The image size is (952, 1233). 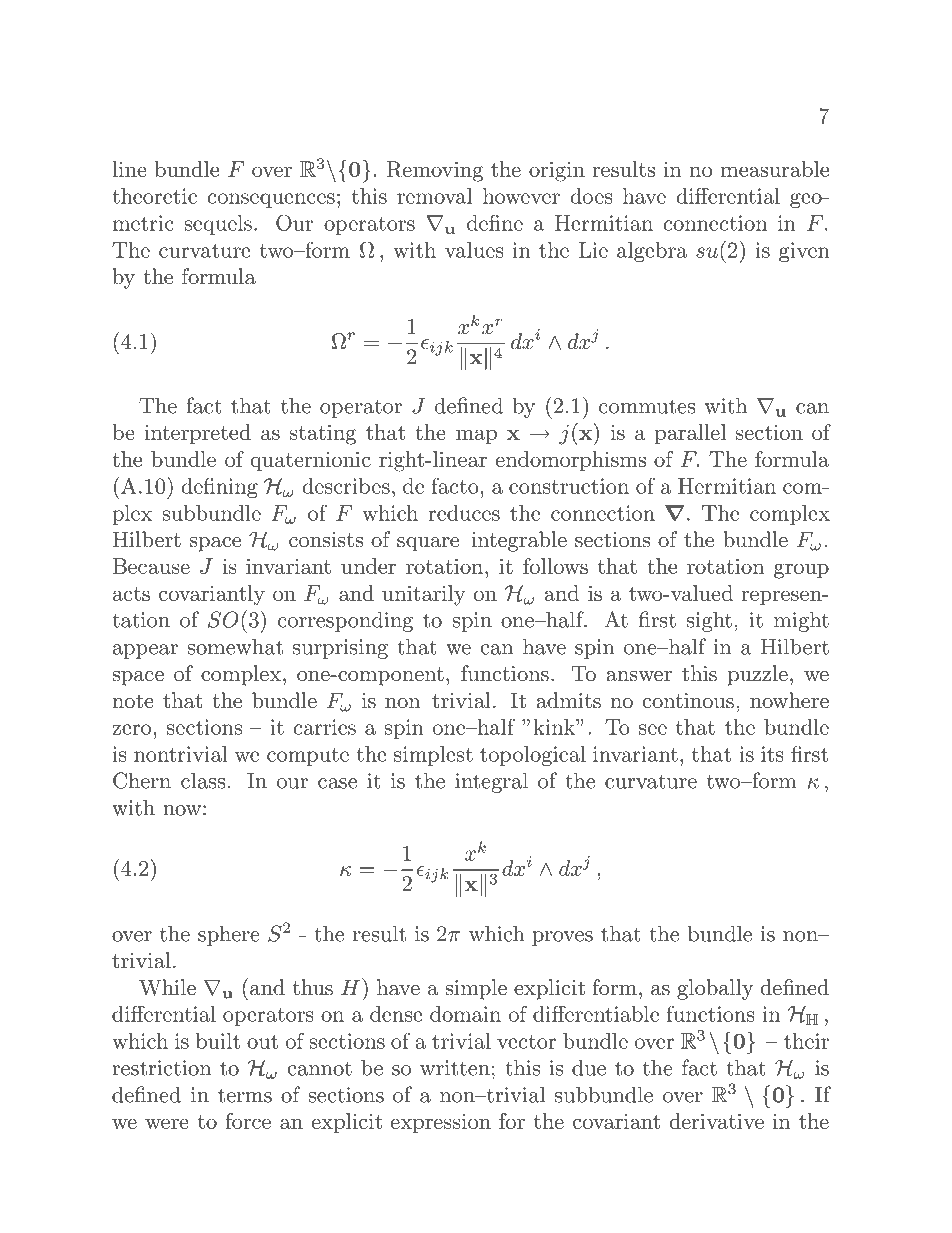 I want to click on removal, so click(x=434, y=196).
